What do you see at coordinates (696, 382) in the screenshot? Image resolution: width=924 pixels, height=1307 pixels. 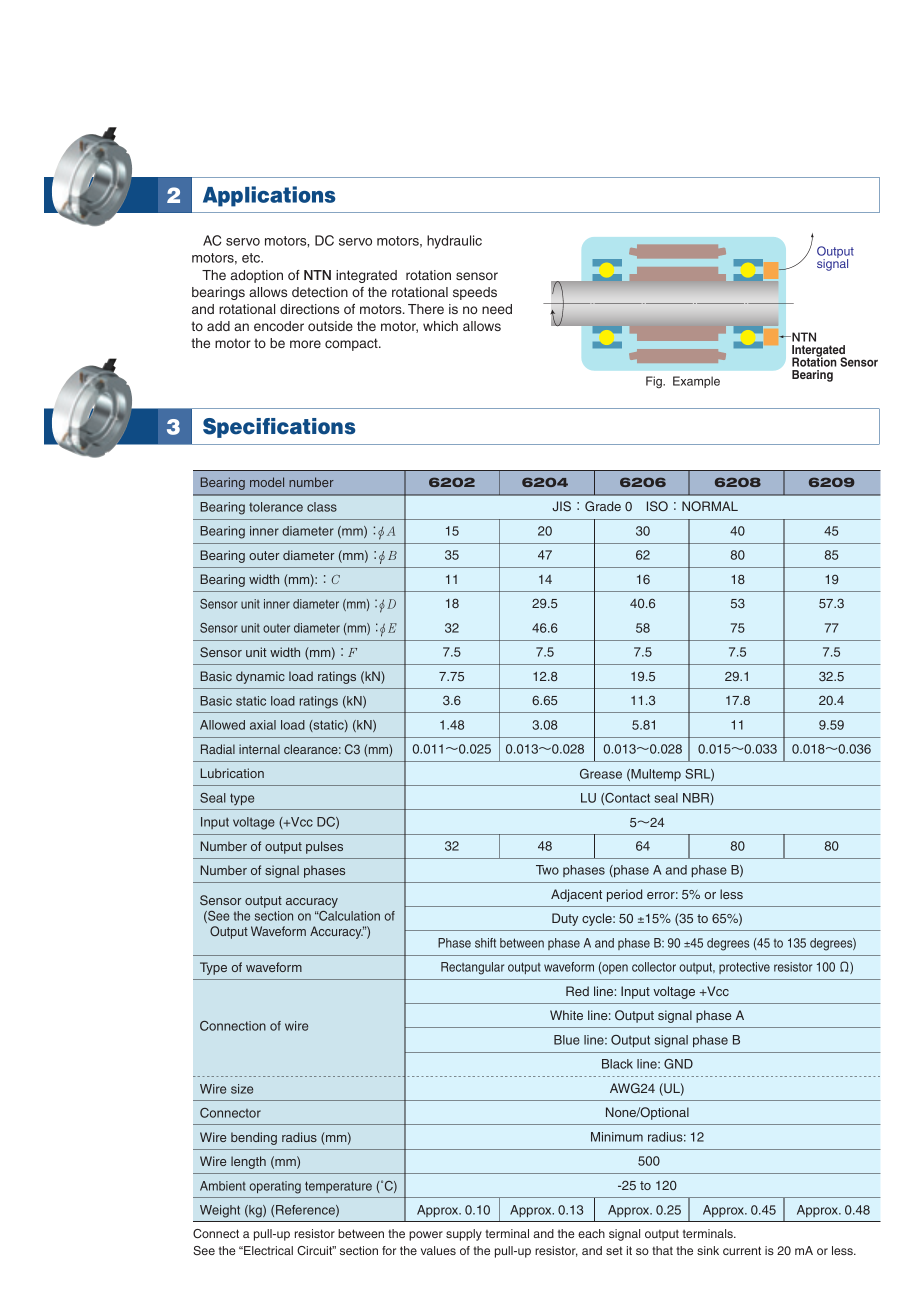 I see `Example` at bounding box center [696, 382].
